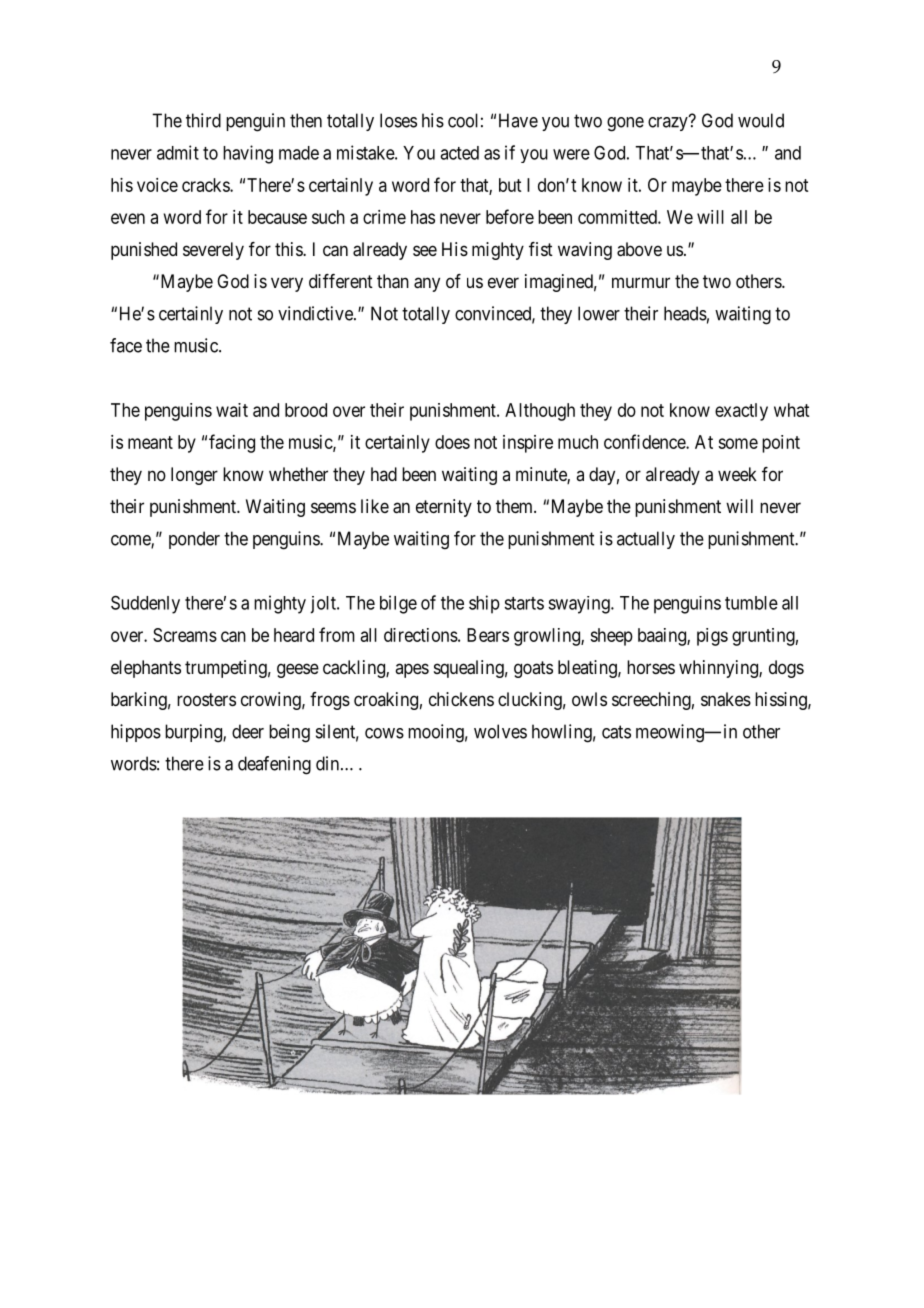 The image size is (924, 1308). What do you see at coordinates (669, 123) in the image?
I see `crazy` at bounding box center [669, 123].
